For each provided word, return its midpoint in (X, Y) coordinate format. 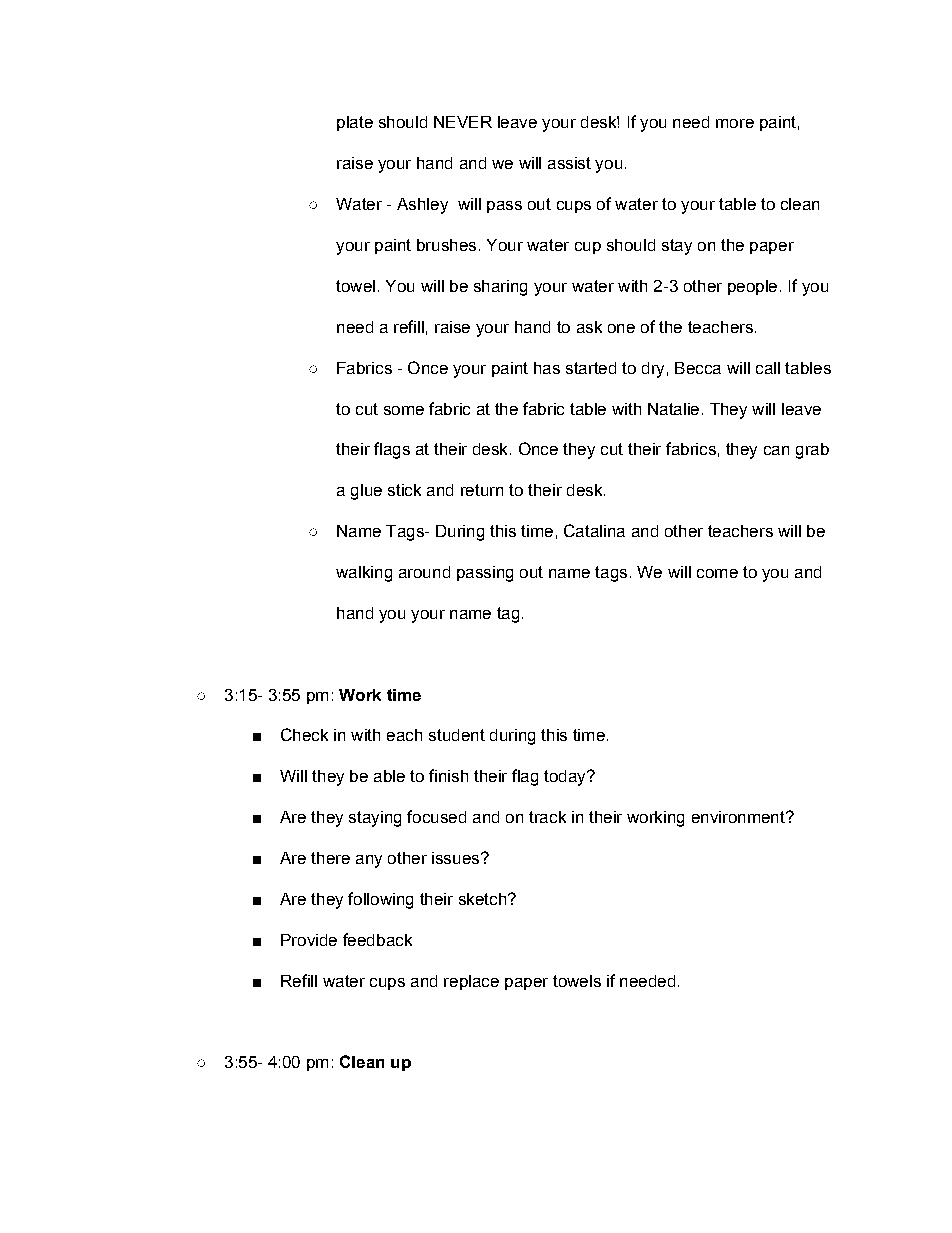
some (404, 410)
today (566, 778)
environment (739, 817)
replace (471, 982)
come (717, 573)
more (735, 123)
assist (569, 163)
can (776, 450)
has (547, 368)
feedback (377, 939)
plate (355, 123)
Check (304, 734)
